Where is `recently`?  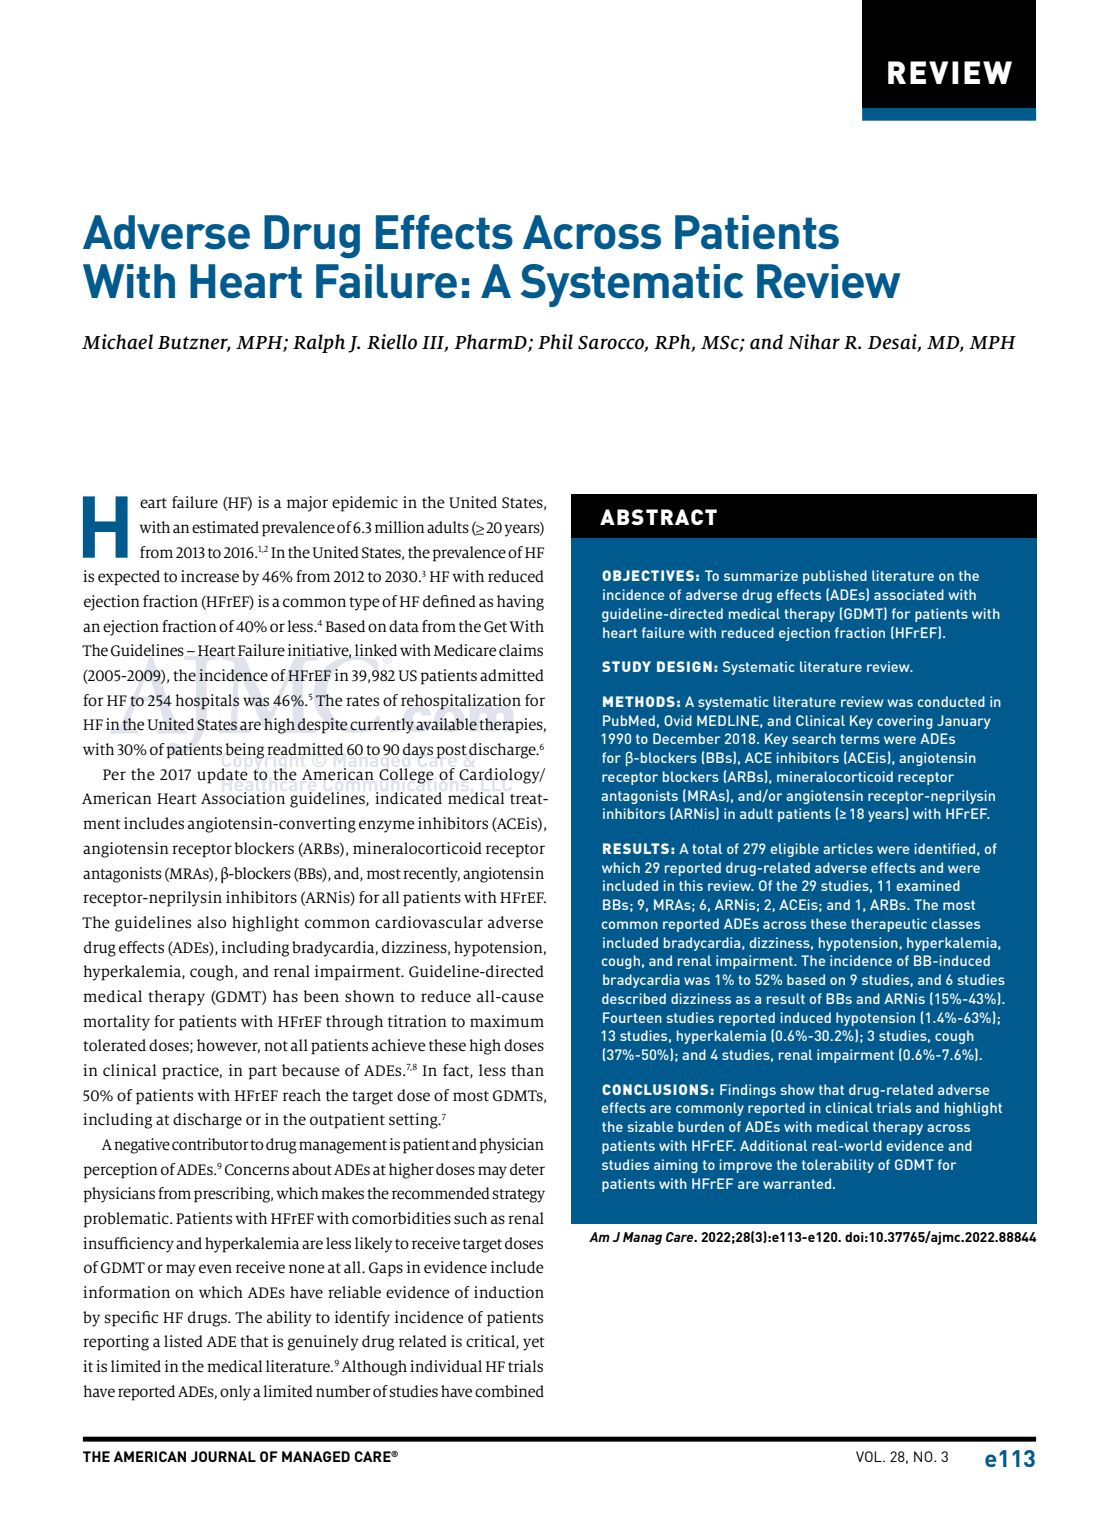
recently is located at coordinates (431, 875).
